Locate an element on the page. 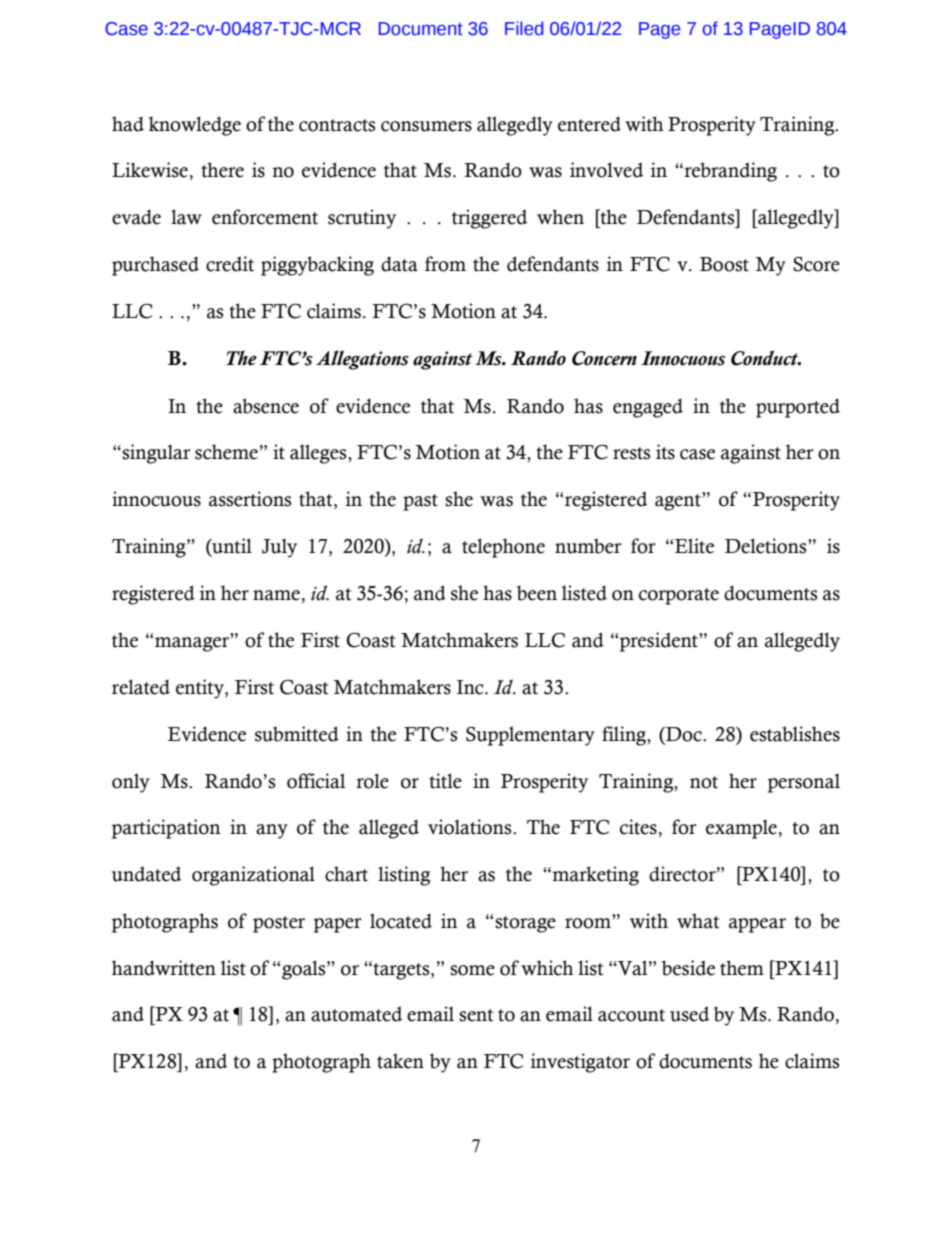 The height and width of the document is (1233, 952). Filed is located at coordinates (524, 28).
